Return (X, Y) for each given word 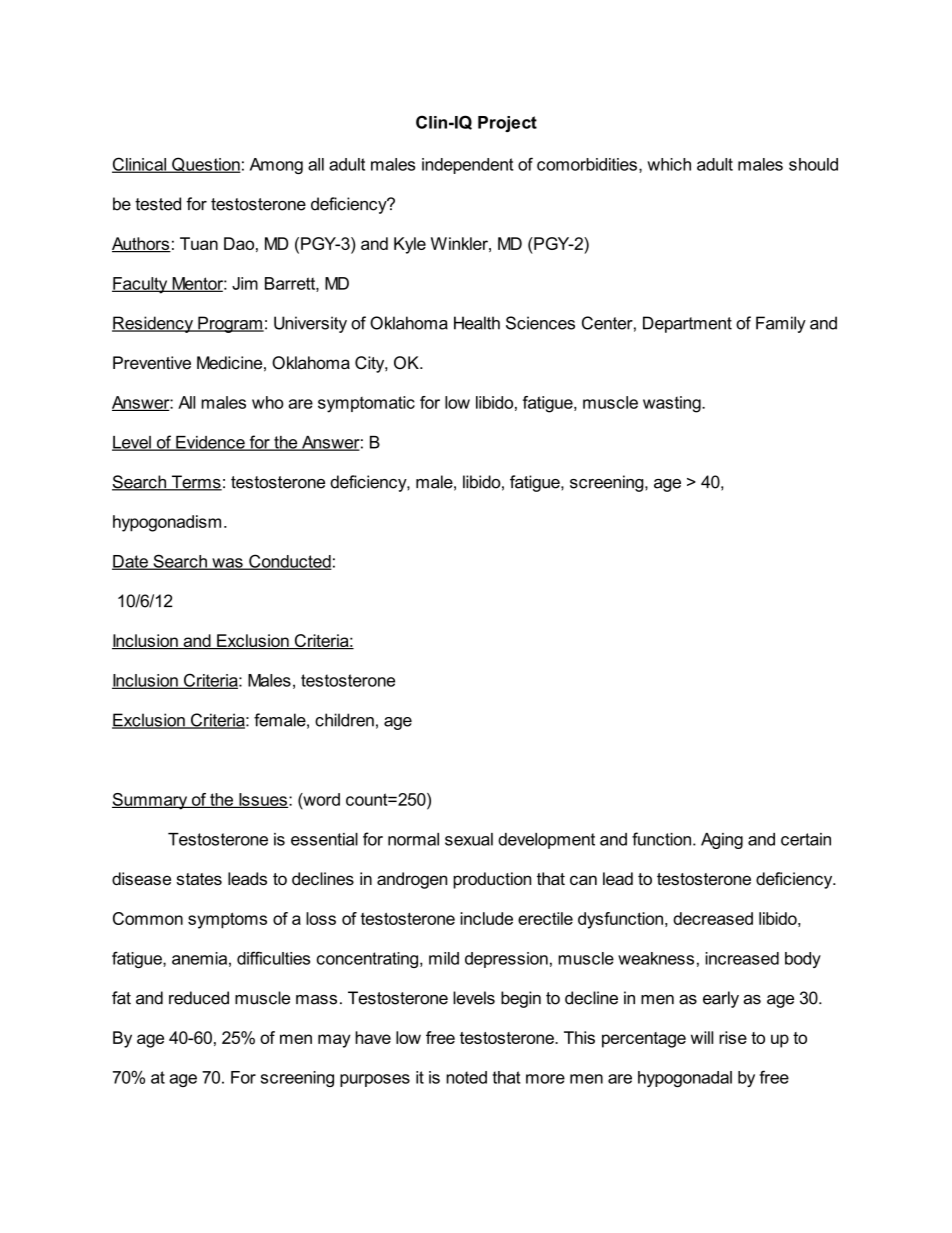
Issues (262, 800)
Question (205, 165)
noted (466, 1077)
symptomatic (366, 404)
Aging (722, 841)
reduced (199, 998)
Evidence (210, 443)
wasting (673, 404)
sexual (469, 839)
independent (467, 166)
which (669, 164)
